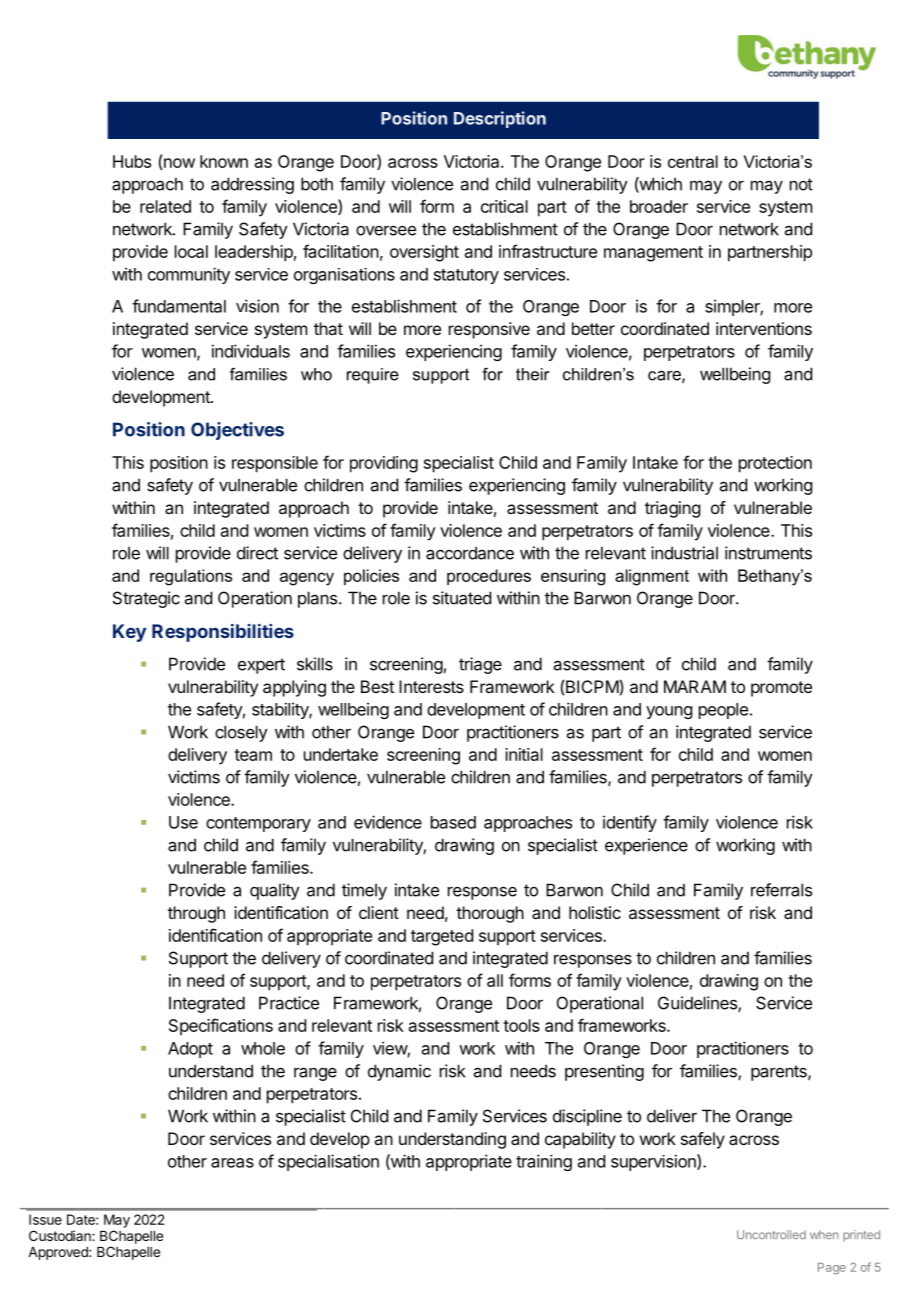  Describe the element at coordinates (179, 306) in the screenshot. I see `fundamental` at that location.
